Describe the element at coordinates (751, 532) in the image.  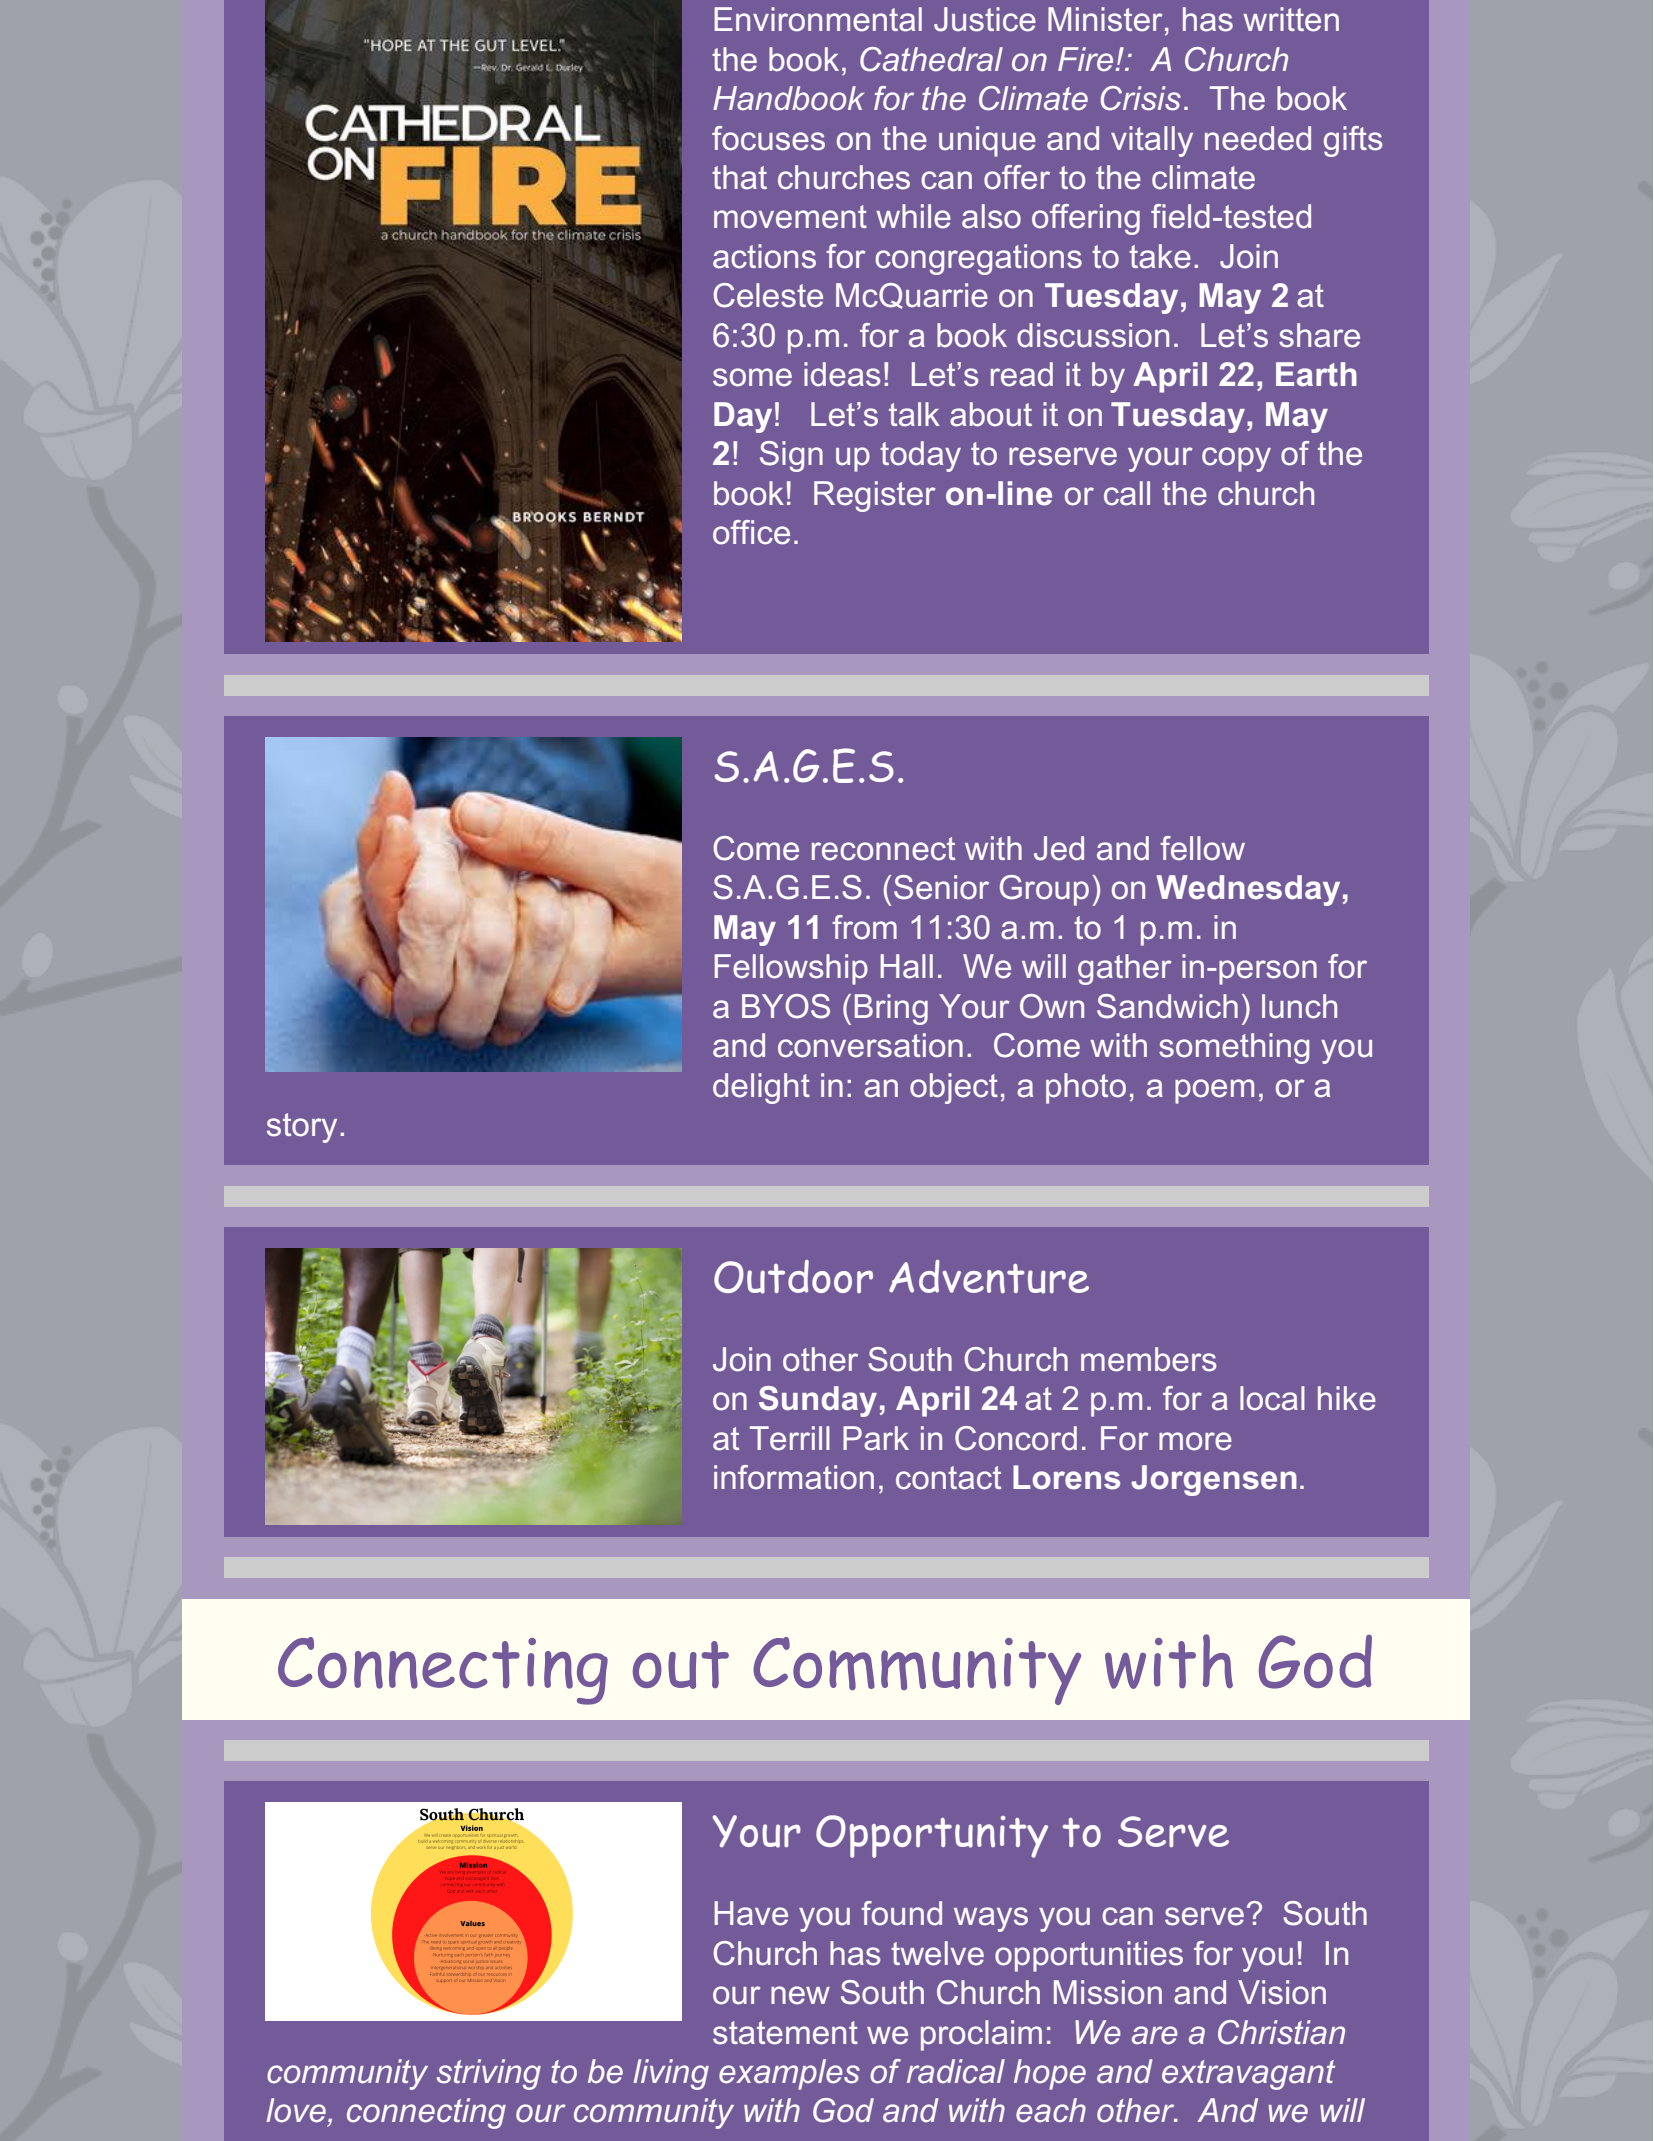
I see `office` at that location.
